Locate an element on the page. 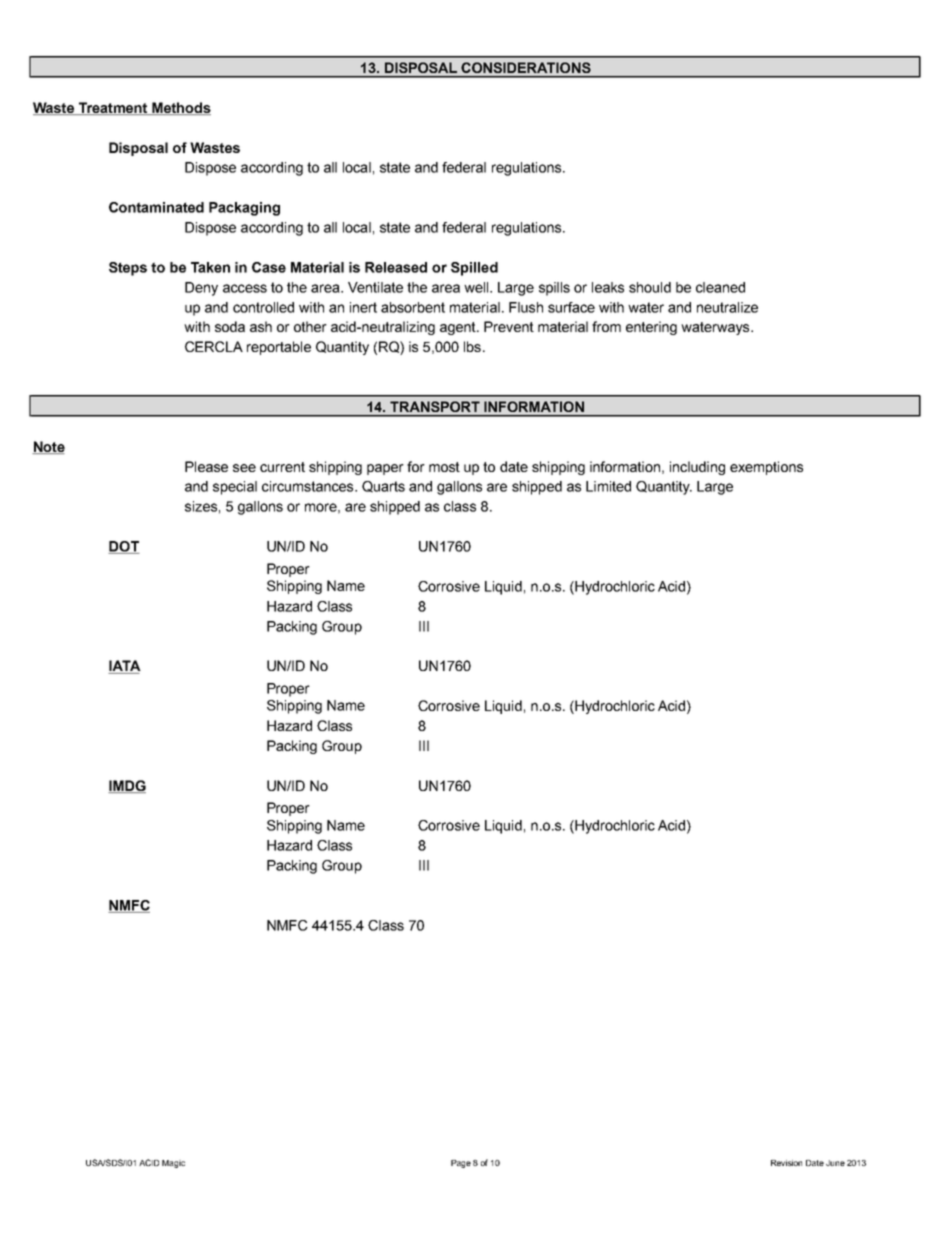 The height and width of the document is (1233, 952). cleaned is located at coordinates (720, 287).
